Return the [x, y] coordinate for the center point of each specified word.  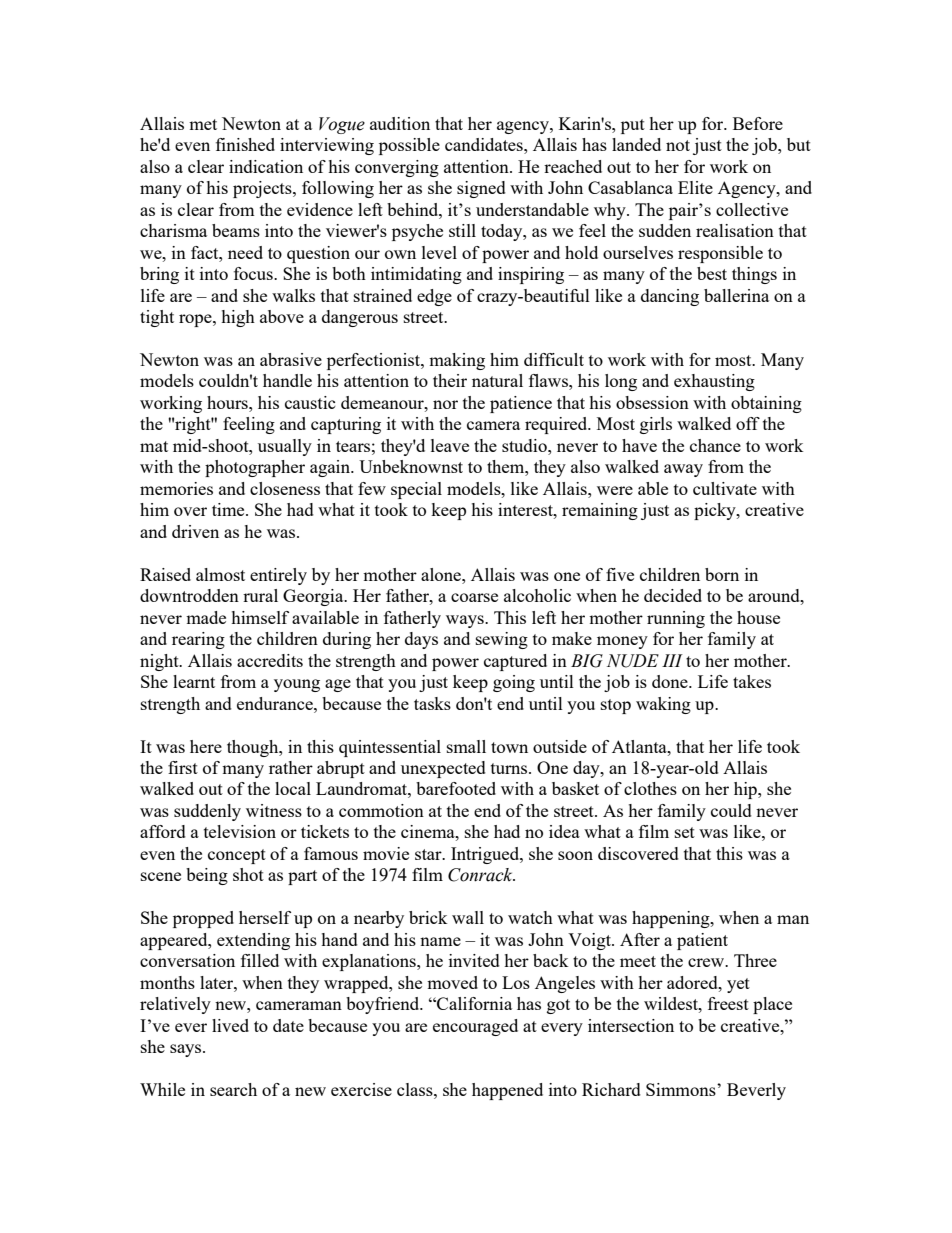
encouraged [475, 1027]
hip [746, 790]
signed [481, 189]
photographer [255, 468]
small [466, 746]
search [233, 1089]
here [206, 746]
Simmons [682, 1089]
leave [450, 445]
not [678, 145]
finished [245, 144]
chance [715, 445]
